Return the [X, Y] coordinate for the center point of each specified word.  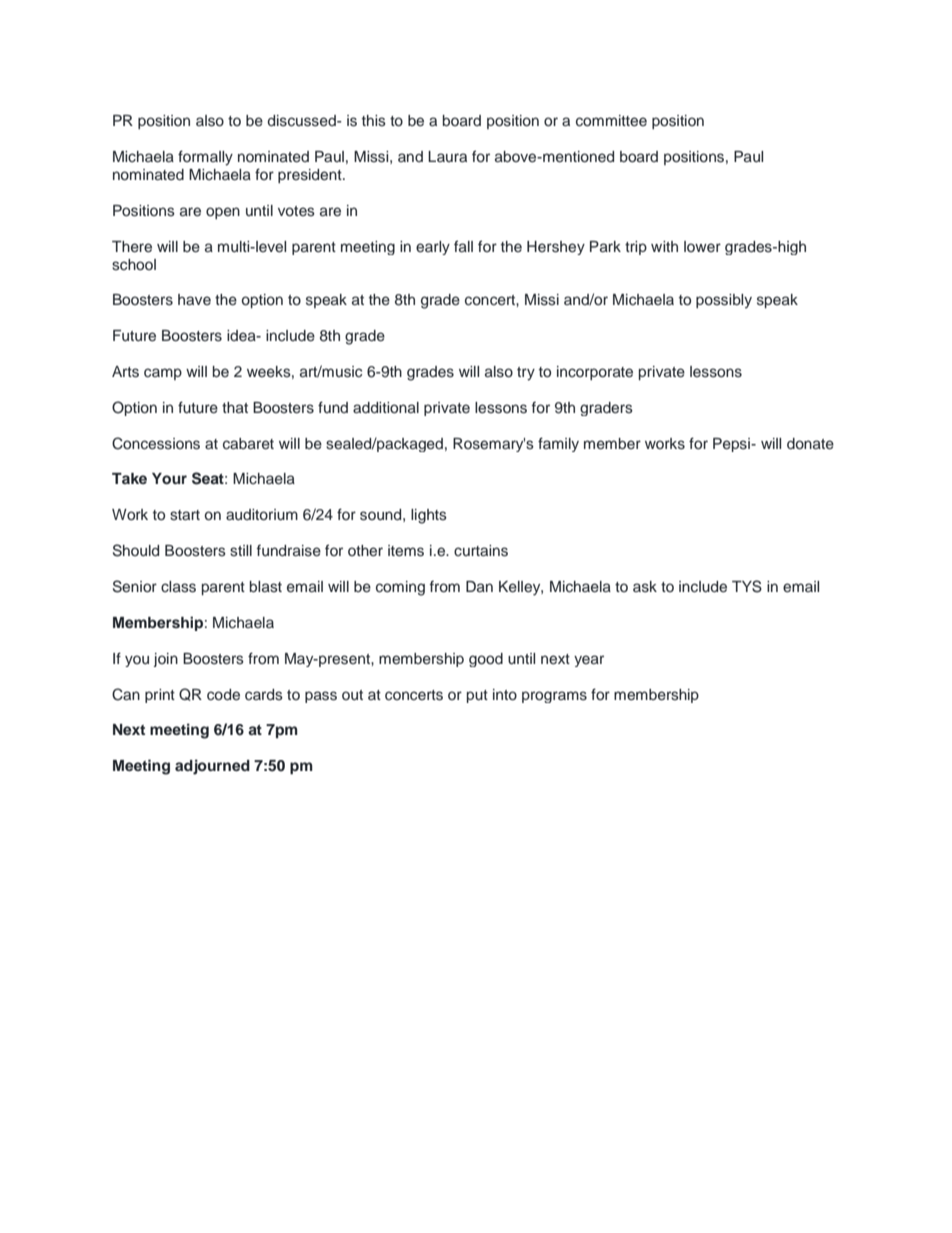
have [194, 299]
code [223, 694]
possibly [724, 301]
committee [611, 121]
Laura [447, 156]
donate [810, 444]
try [526, 374]
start [185, 515]
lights [429, 516]
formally [205, 158]
